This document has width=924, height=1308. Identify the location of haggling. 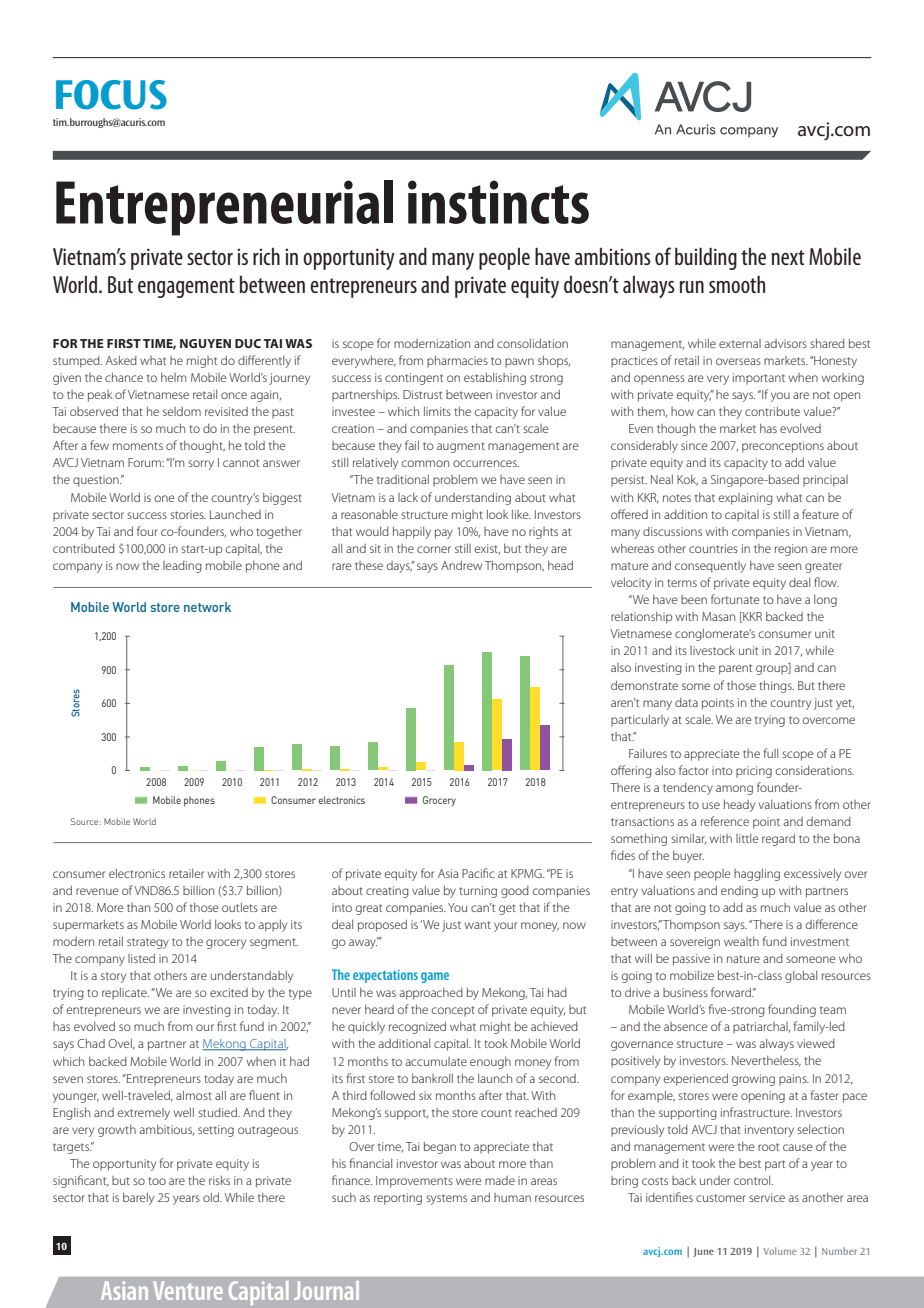
(757, 874).
